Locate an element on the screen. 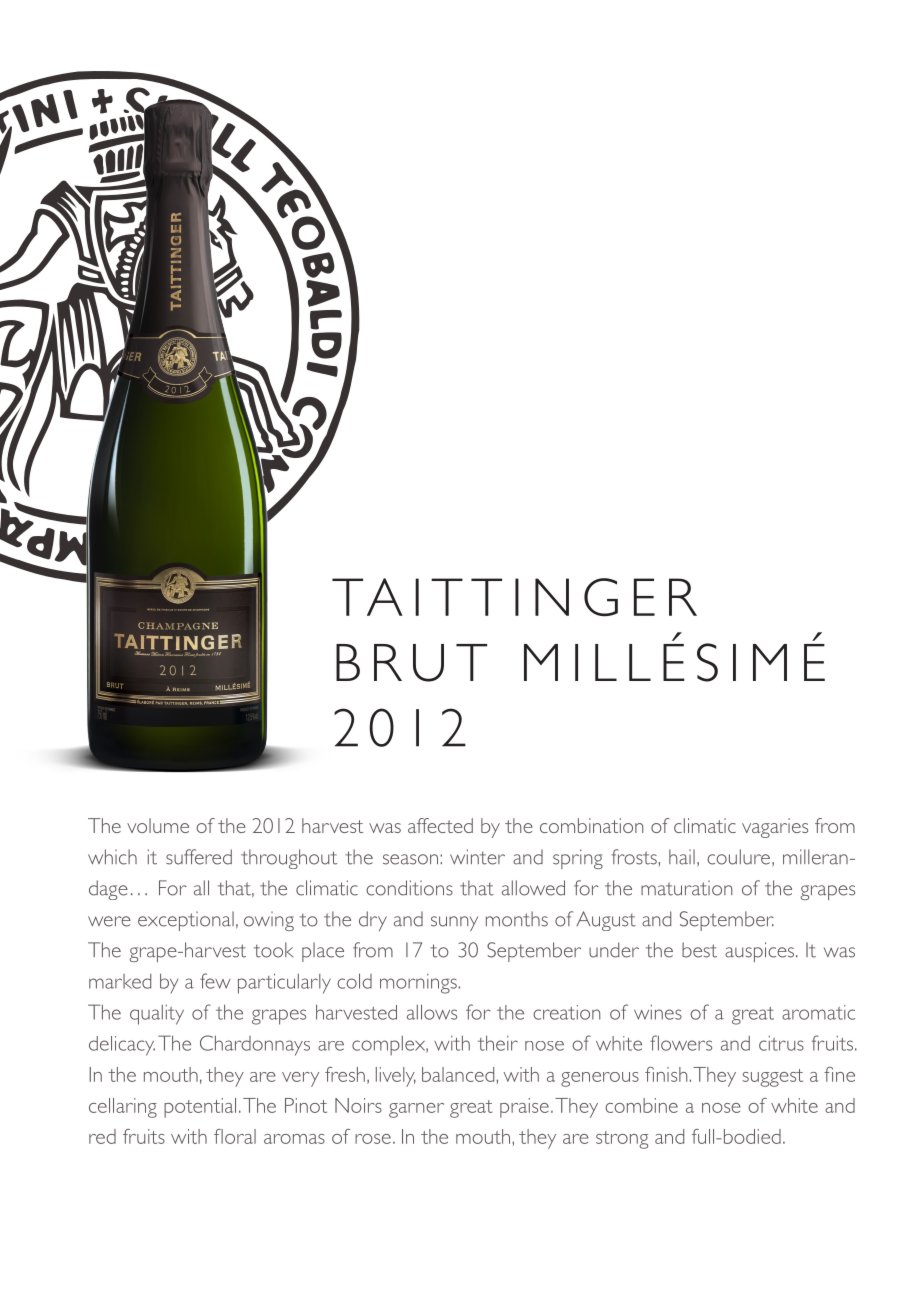 The width and height of the screenshot is (924, 1308). praise is located at coordinates (524, 1108).
